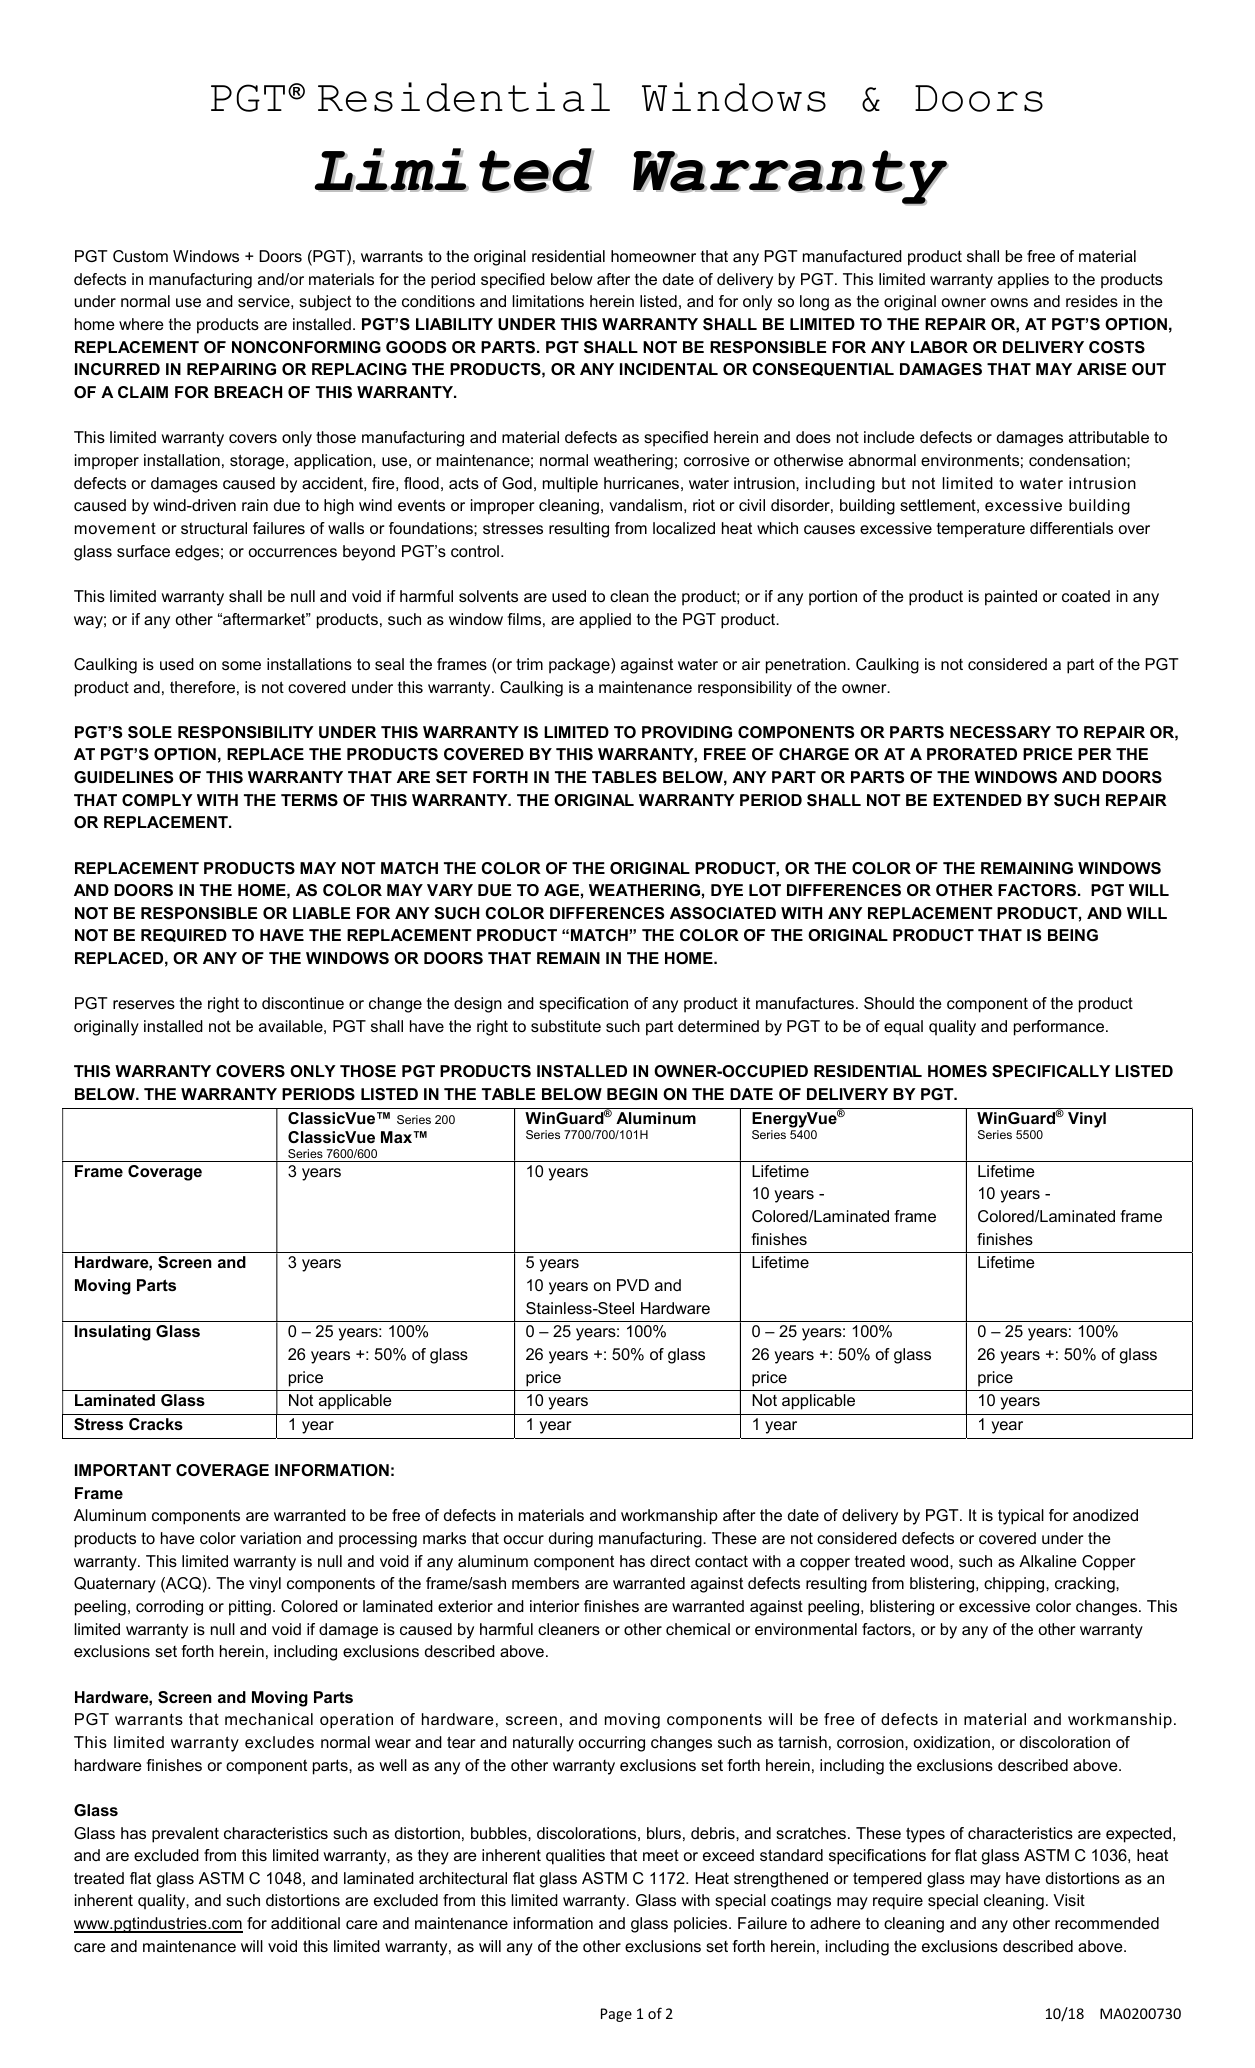  What do you see at coordinates (202, 687) in the screenshot?
I see `therefore` at bounding box center [202, 687].
